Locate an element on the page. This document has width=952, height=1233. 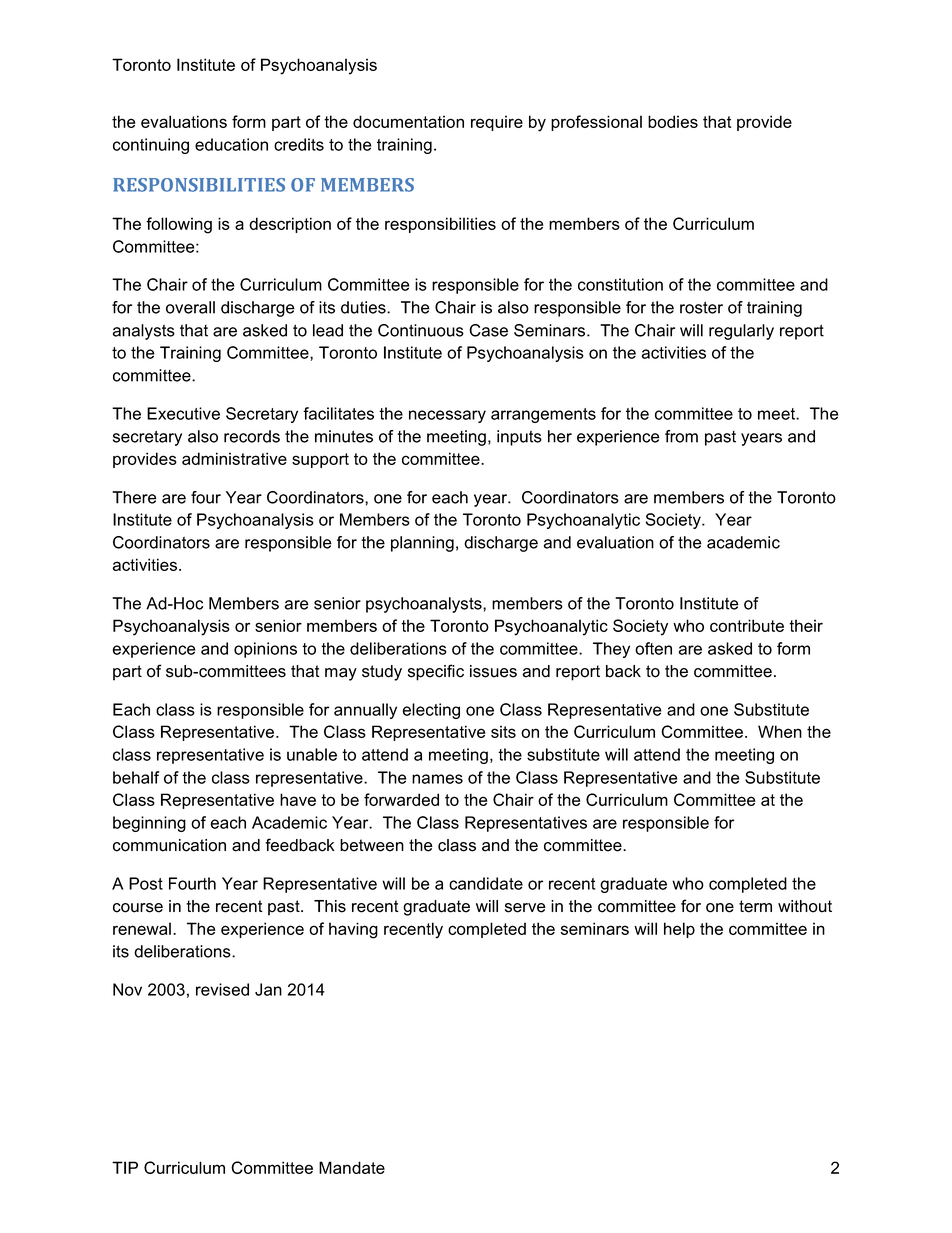
bodies is located at coordinates (673, 121).
